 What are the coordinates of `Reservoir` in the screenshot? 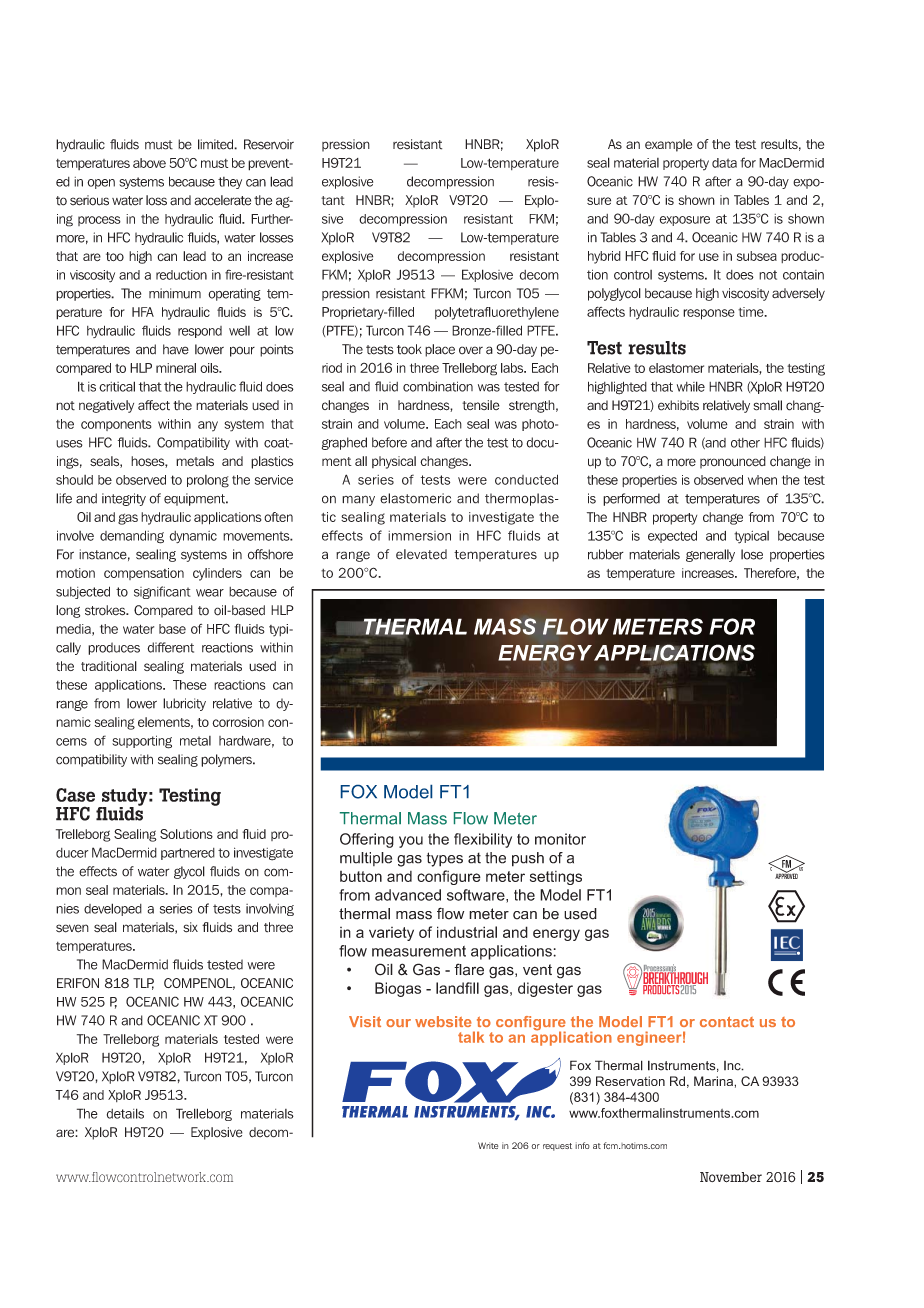 It's located at (269, 144).
